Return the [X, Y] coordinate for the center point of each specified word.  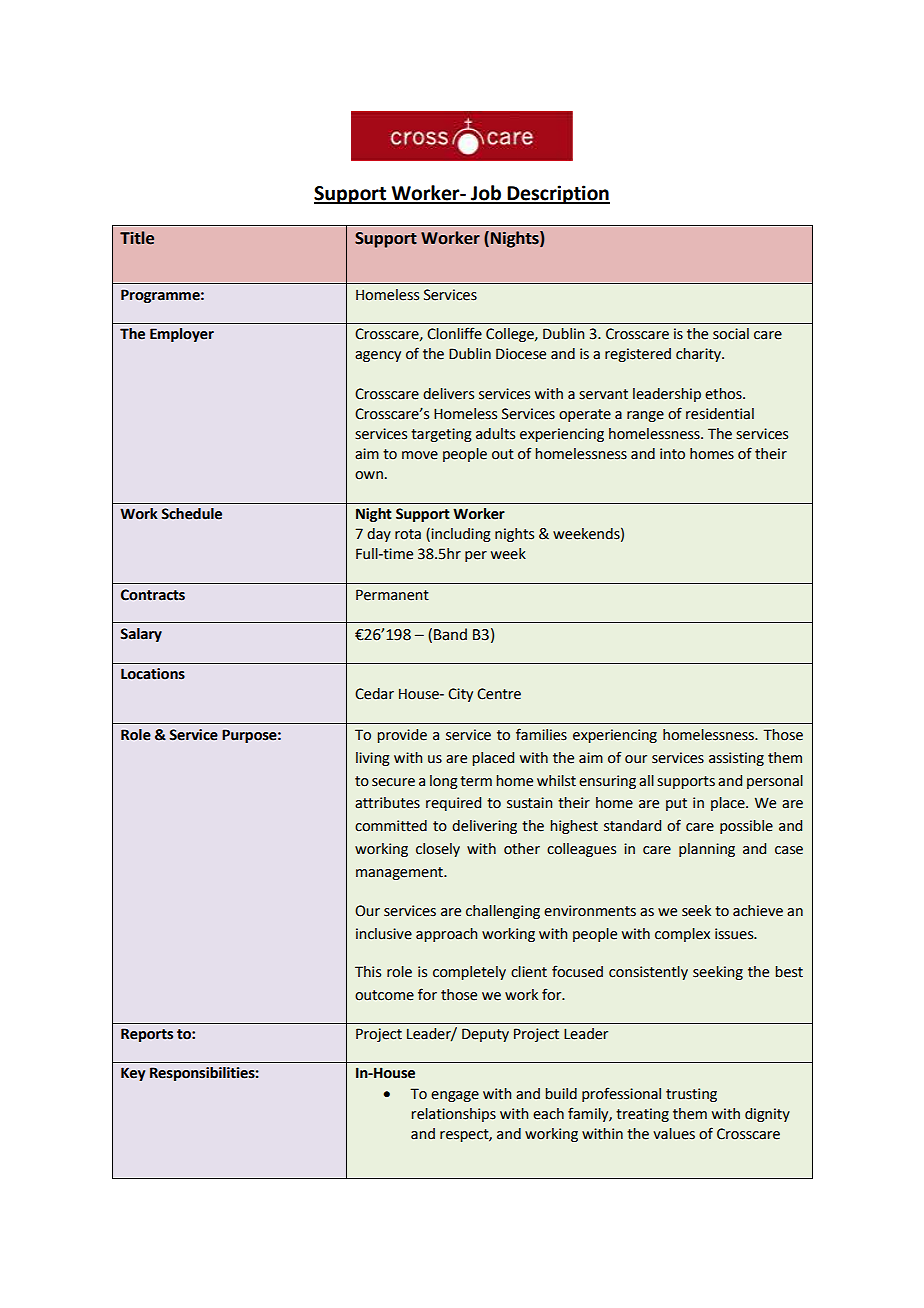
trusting [691, 1095]
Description [558, 194]
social [731, 334]
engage [455, 1096]
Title [137, 238]
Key [133, 1074]
